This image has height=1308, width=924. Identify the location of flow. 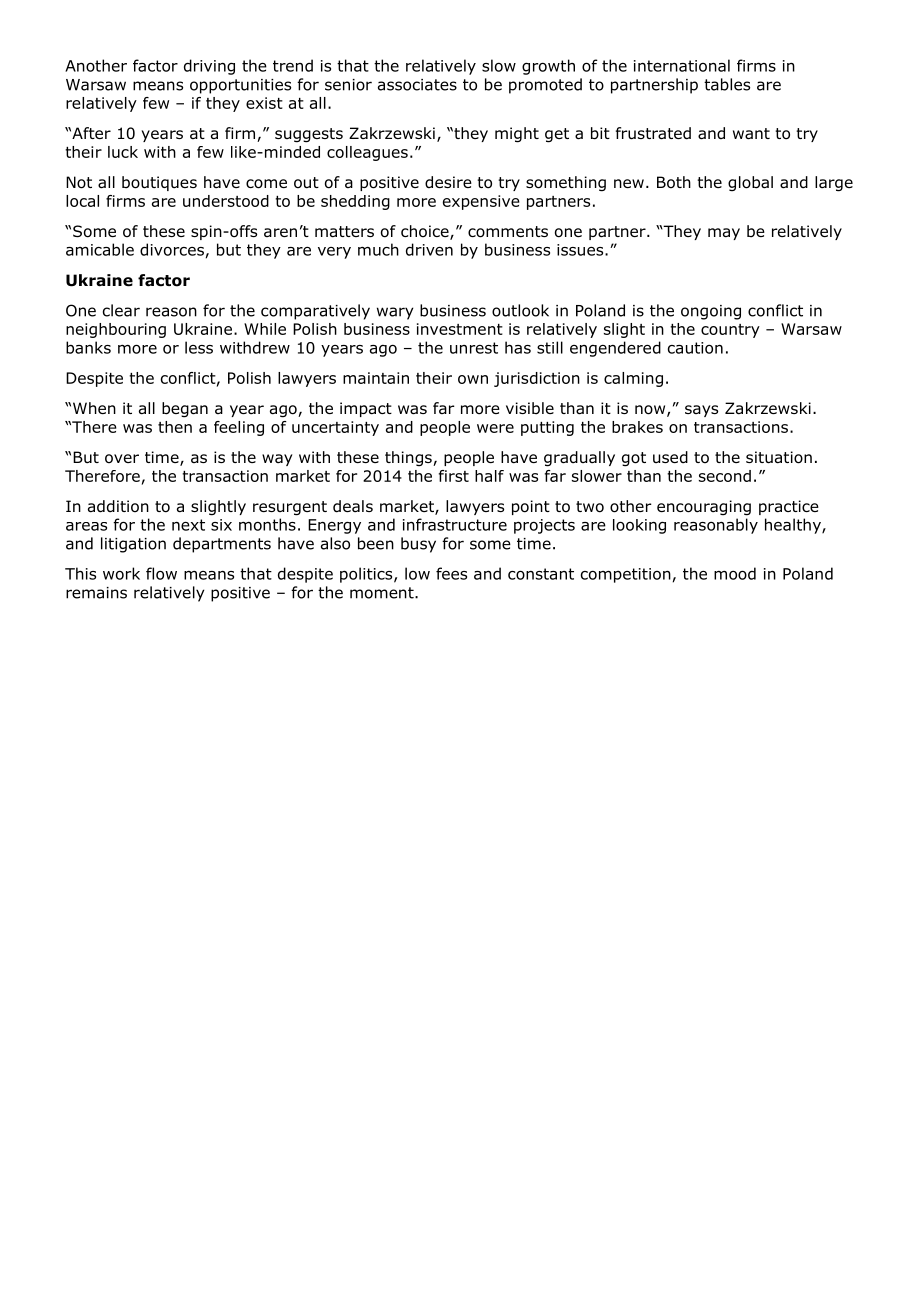
(161, 573).
